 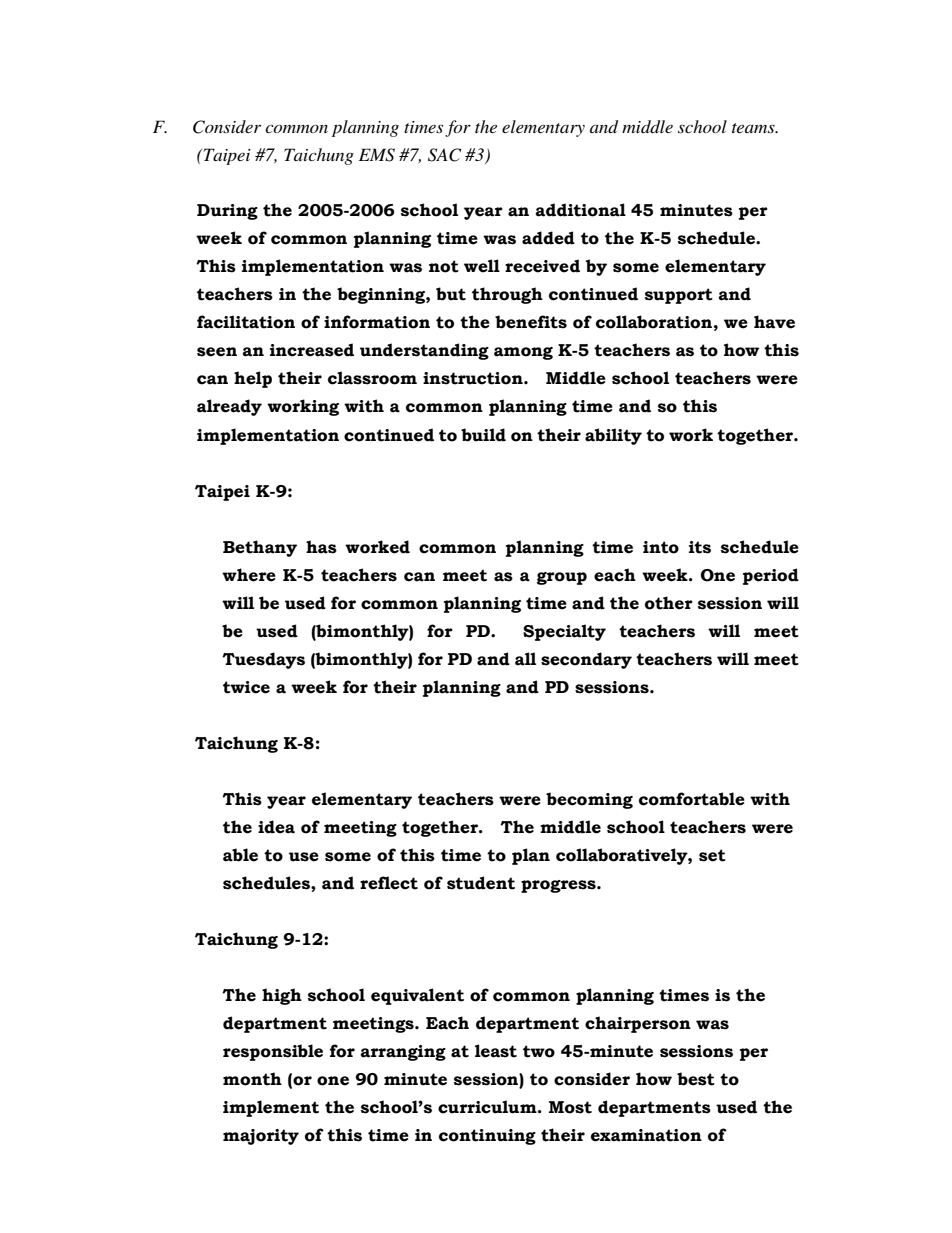 What do you see at coordinates (754, 128) in the screenshot?
I see `teams` at bounding box center [754, 128].
